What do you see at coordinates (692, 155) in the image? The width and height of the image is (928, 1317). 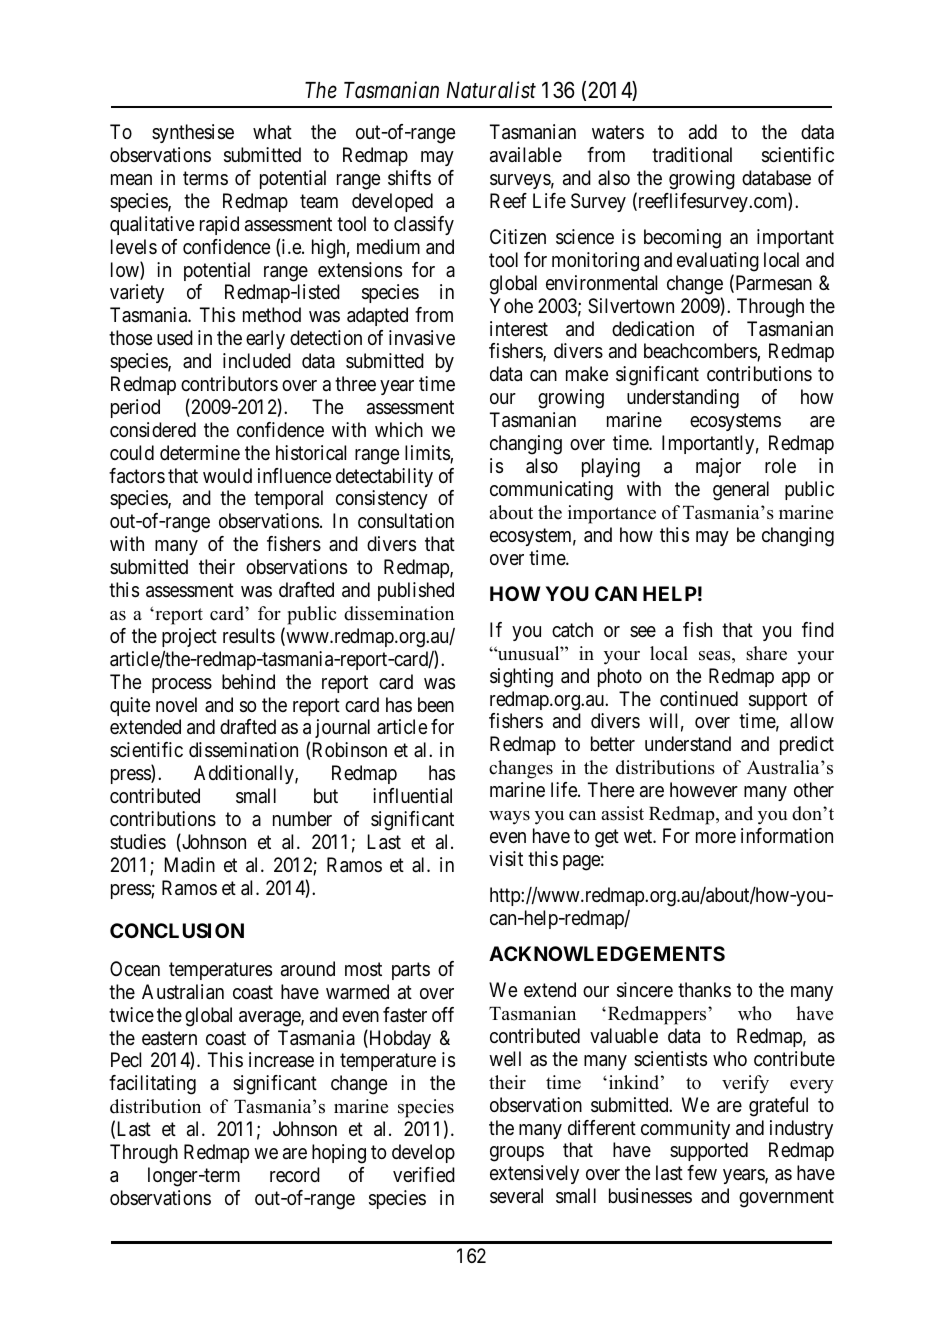 I see `traditional` at bounding box center [692, 155].
